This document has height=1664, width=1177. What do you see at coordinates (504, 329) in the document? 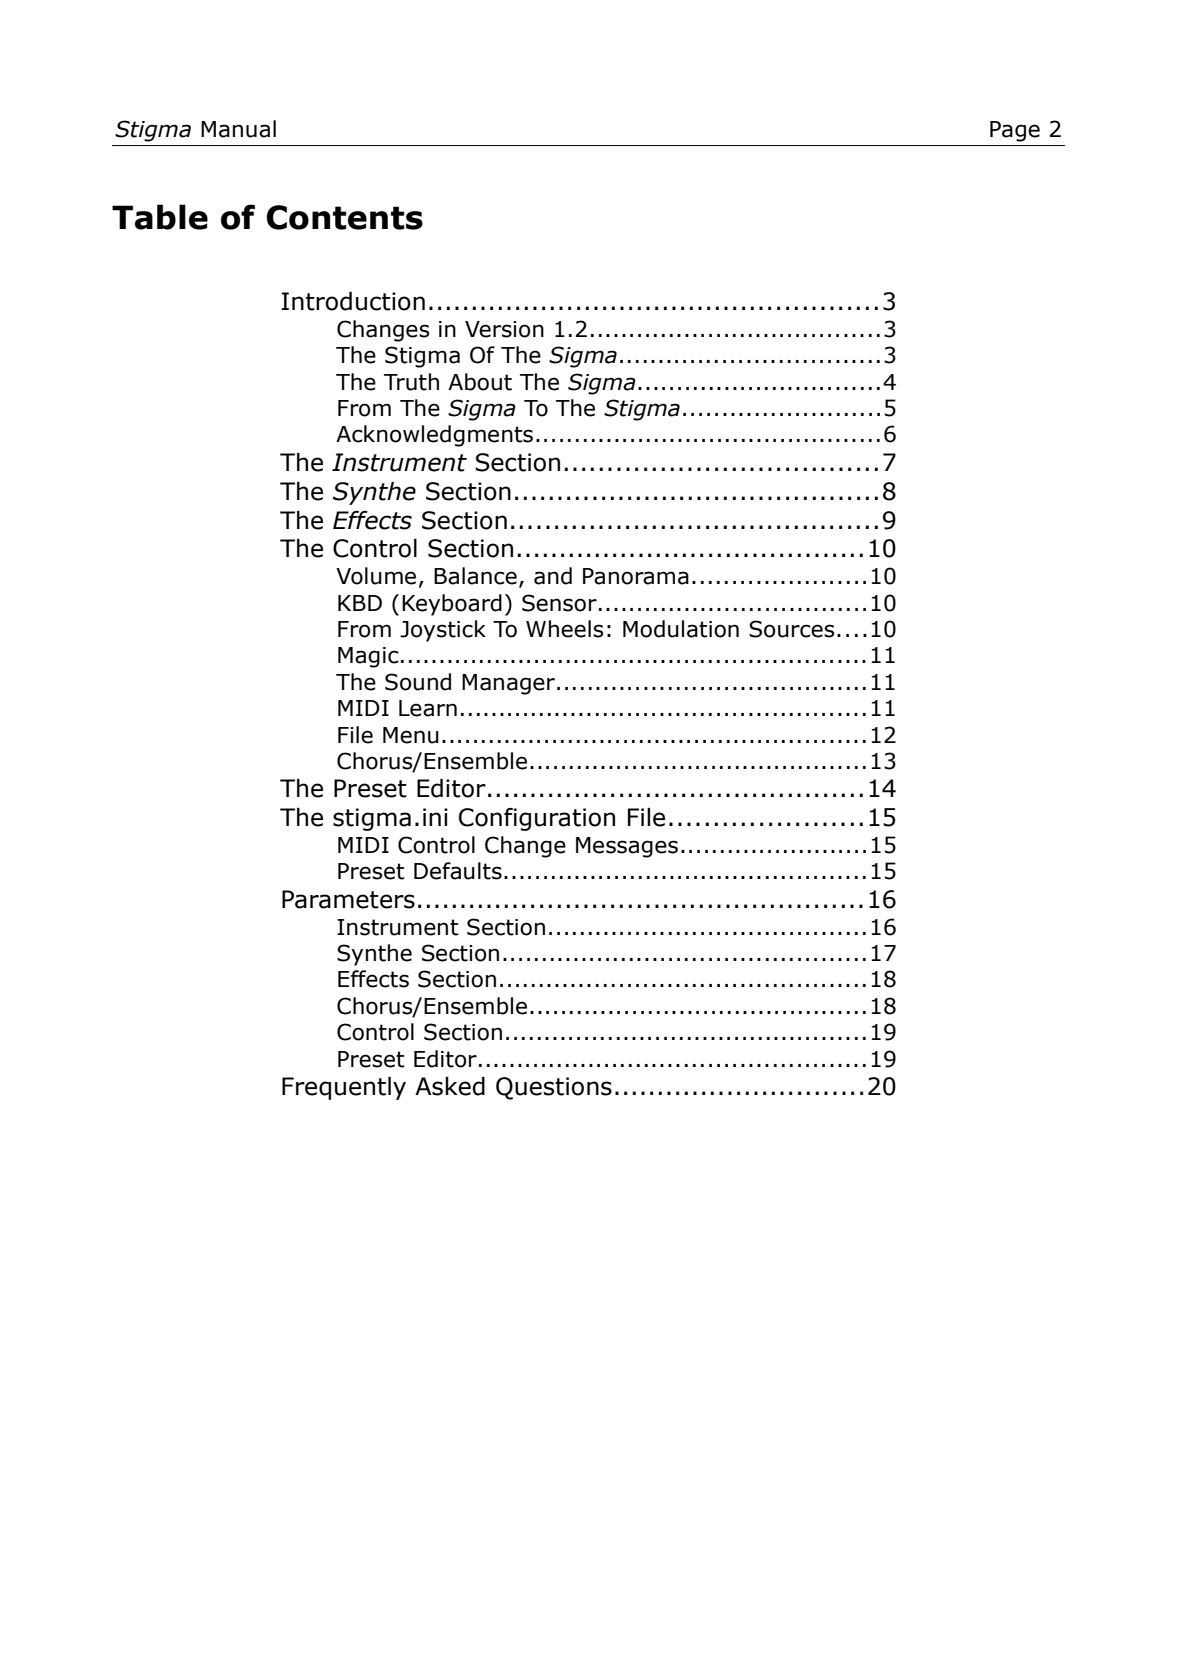
I see `Version` at bounding box center [504, 329].
